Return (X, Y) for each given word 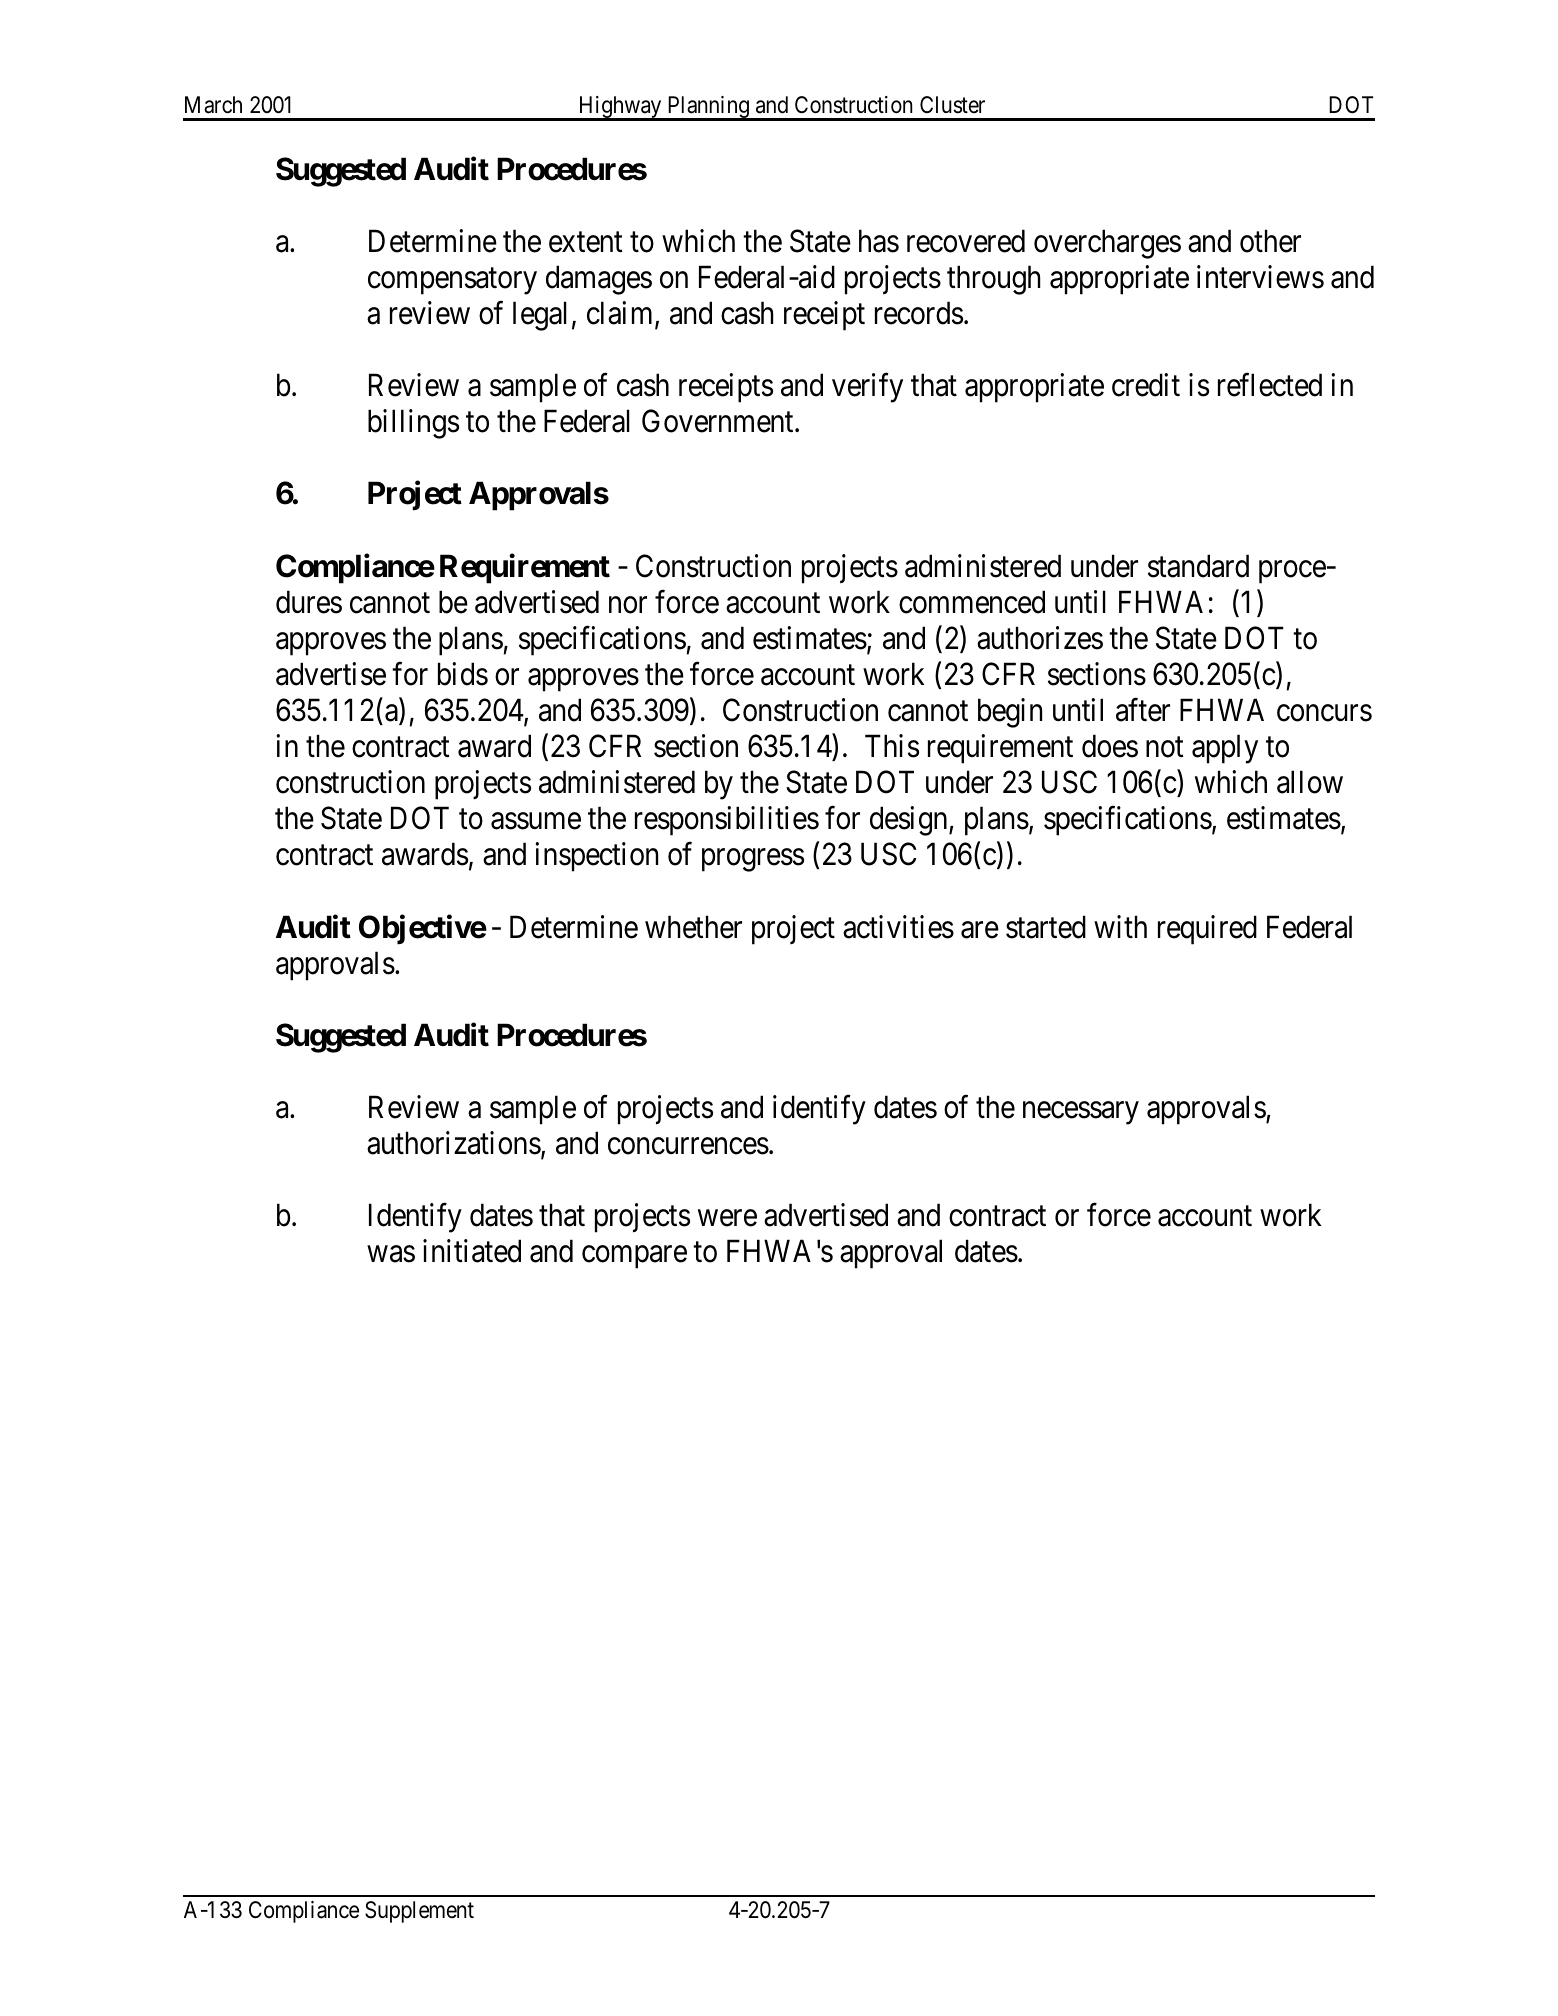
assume (536, 821)
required (1207, 930)
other (1270, 241)
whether (693, 927)
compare (634, 1257)
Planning (708, 108)
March (213, 105)
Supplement (419, 1912)
